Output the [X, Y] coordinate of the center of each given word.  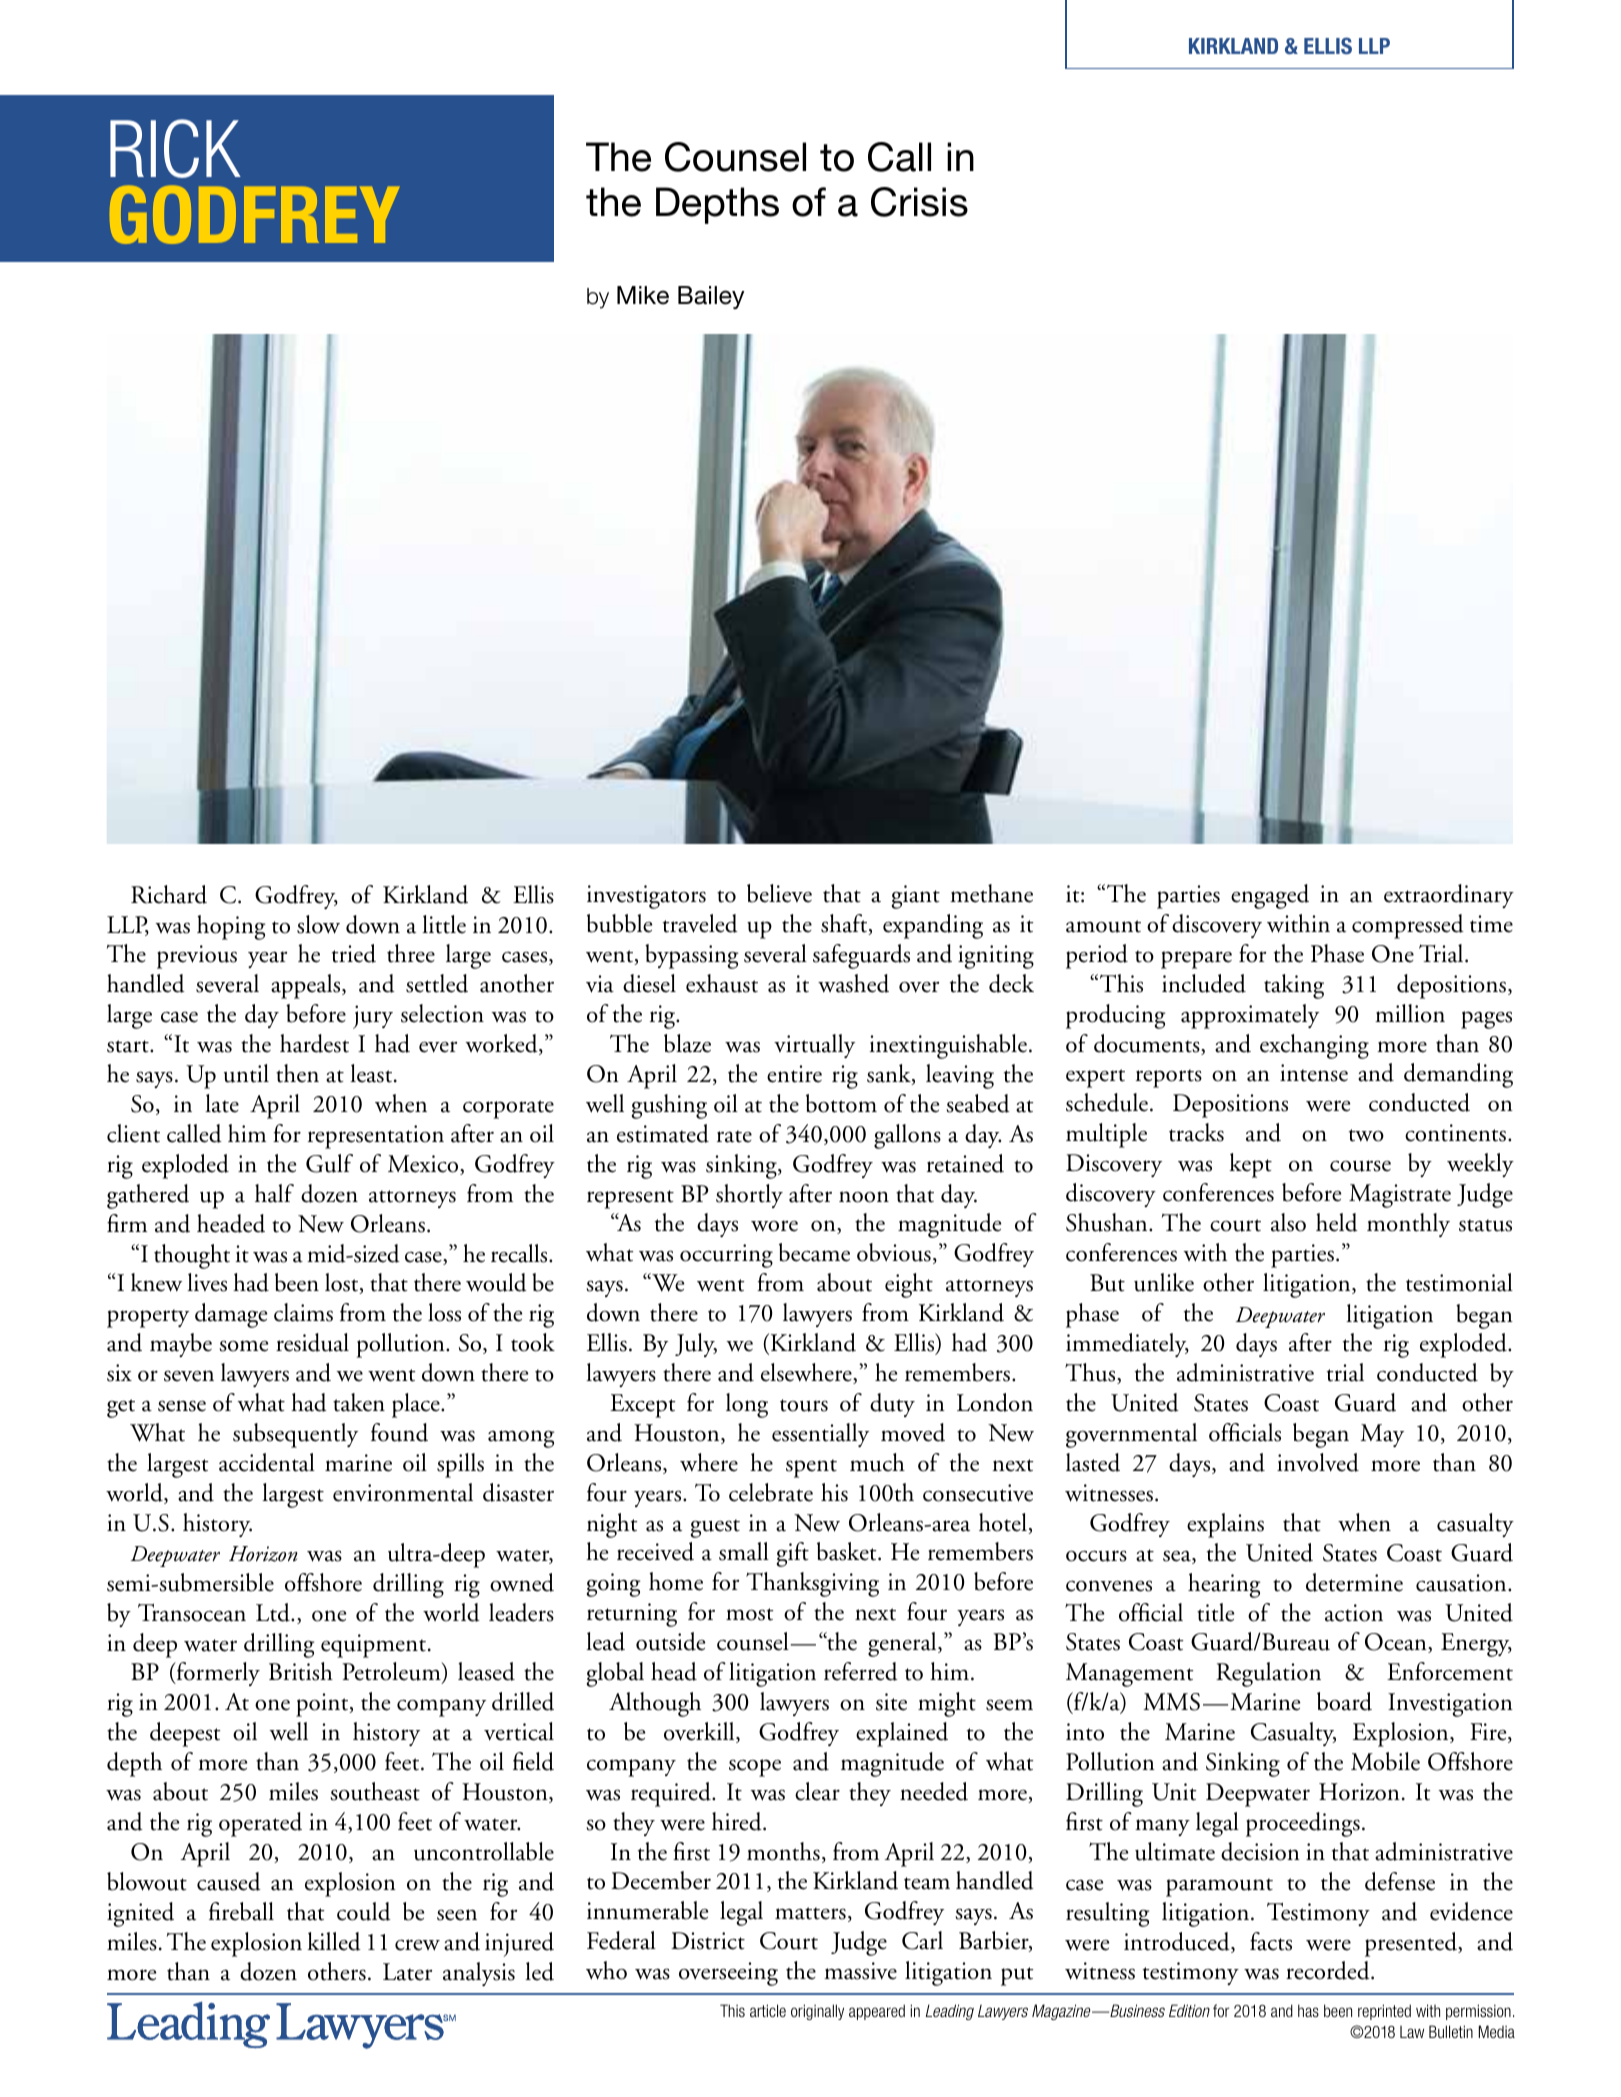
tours [804, 1405]
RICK [175, 148]
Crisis [919, 202]
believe [779, 893]
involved [1318, 1462]
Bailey [711, 297]
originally [817, 2012]
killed [334, 1941]
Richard [169, 894]
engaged [1270, 896]
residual [312, 1342]
